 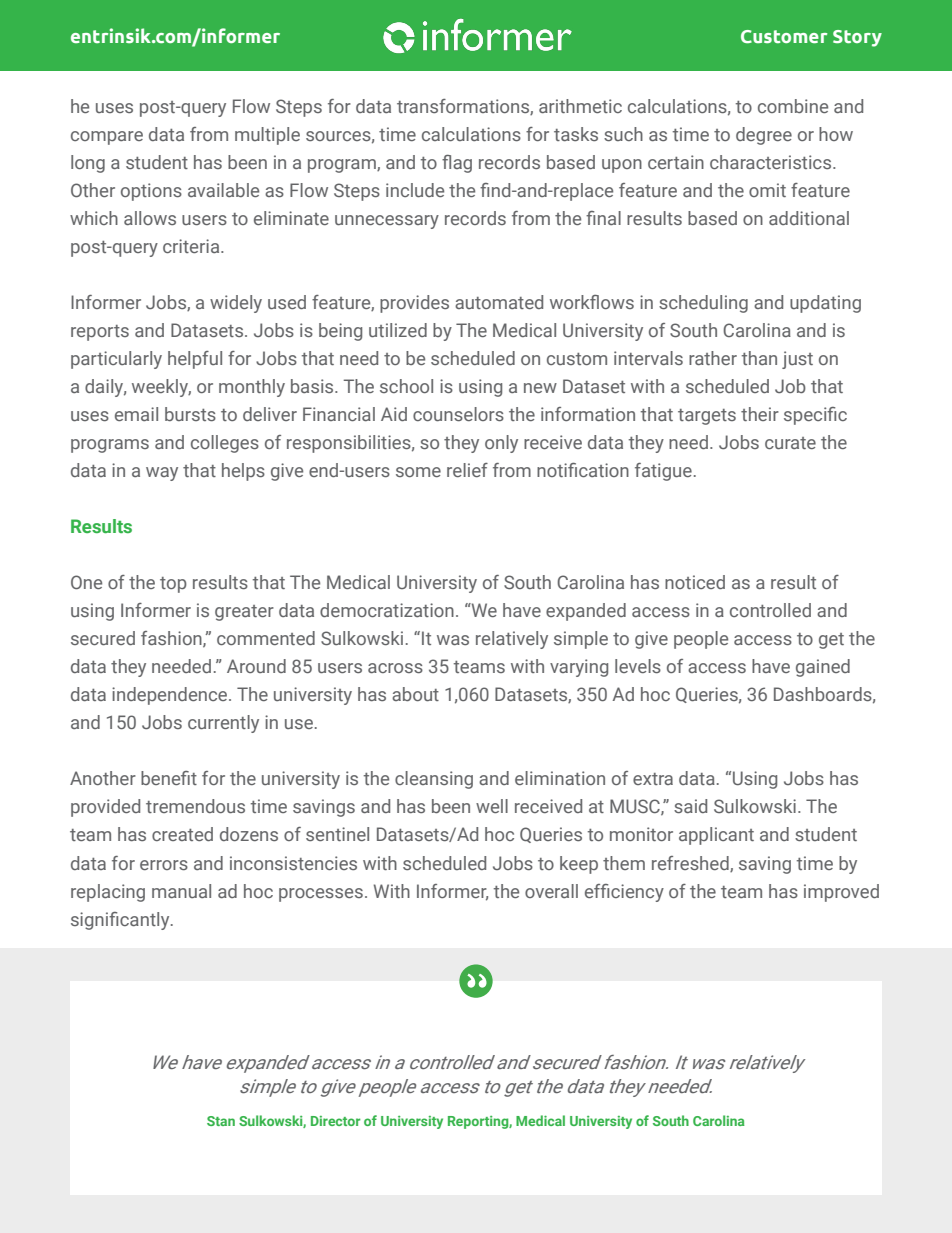 What do you see at coordinates (793, 106) in the image?
I see `combine` at bounding box center [793, 106].
